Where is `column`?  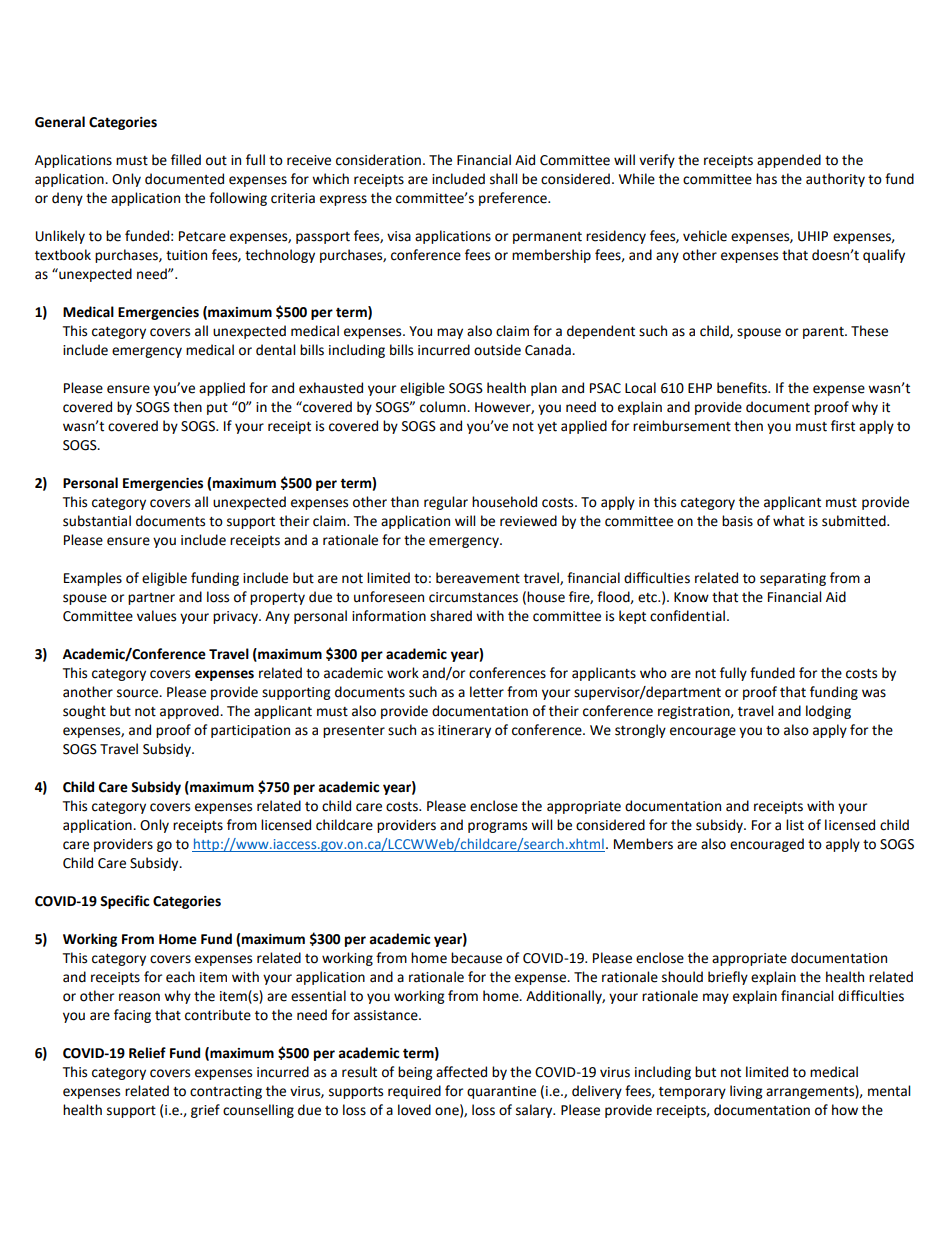
column is located at coordinates (444, 407).
